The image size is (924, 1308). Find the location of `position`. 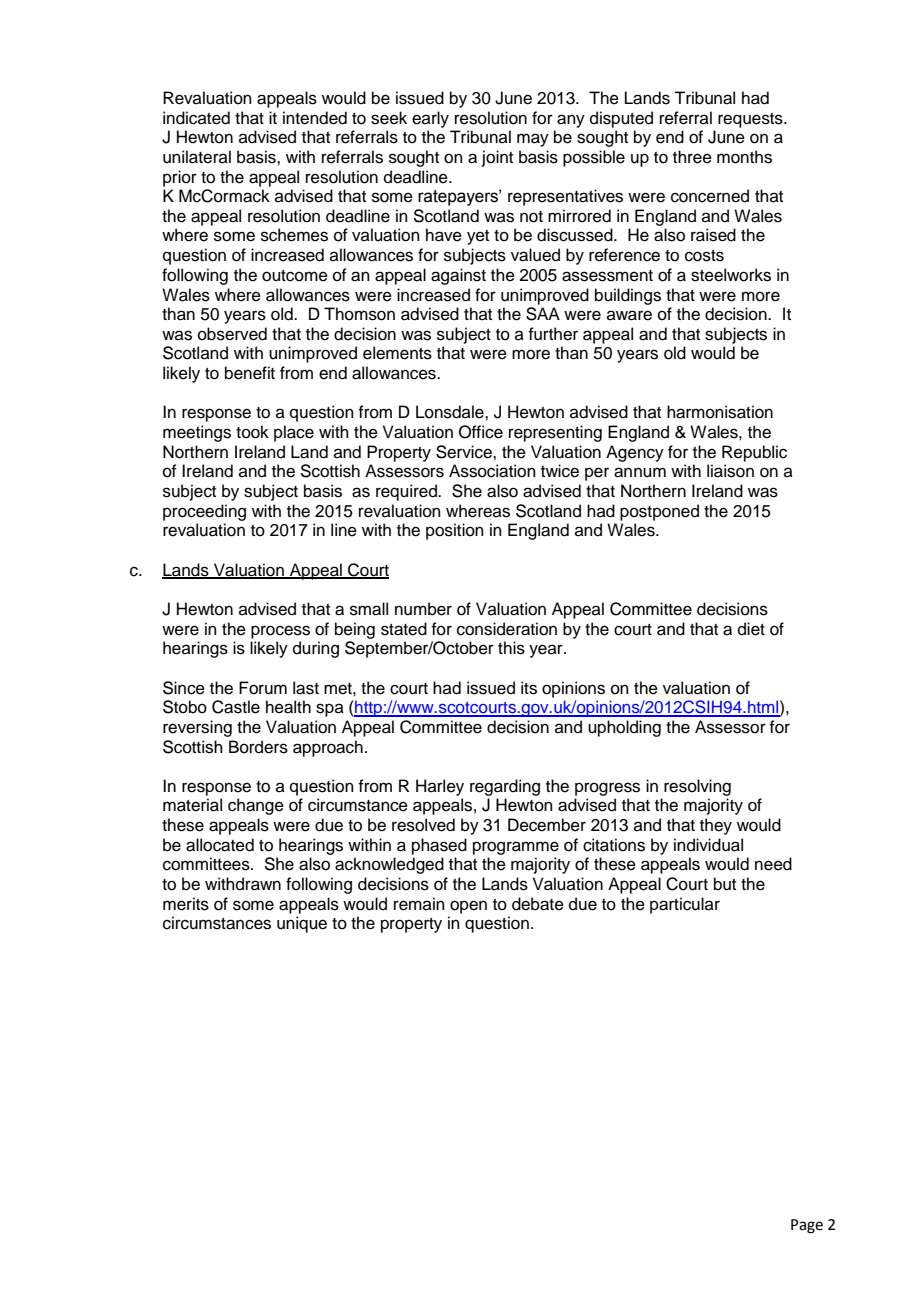

position is located at coordinates (455, 531).
